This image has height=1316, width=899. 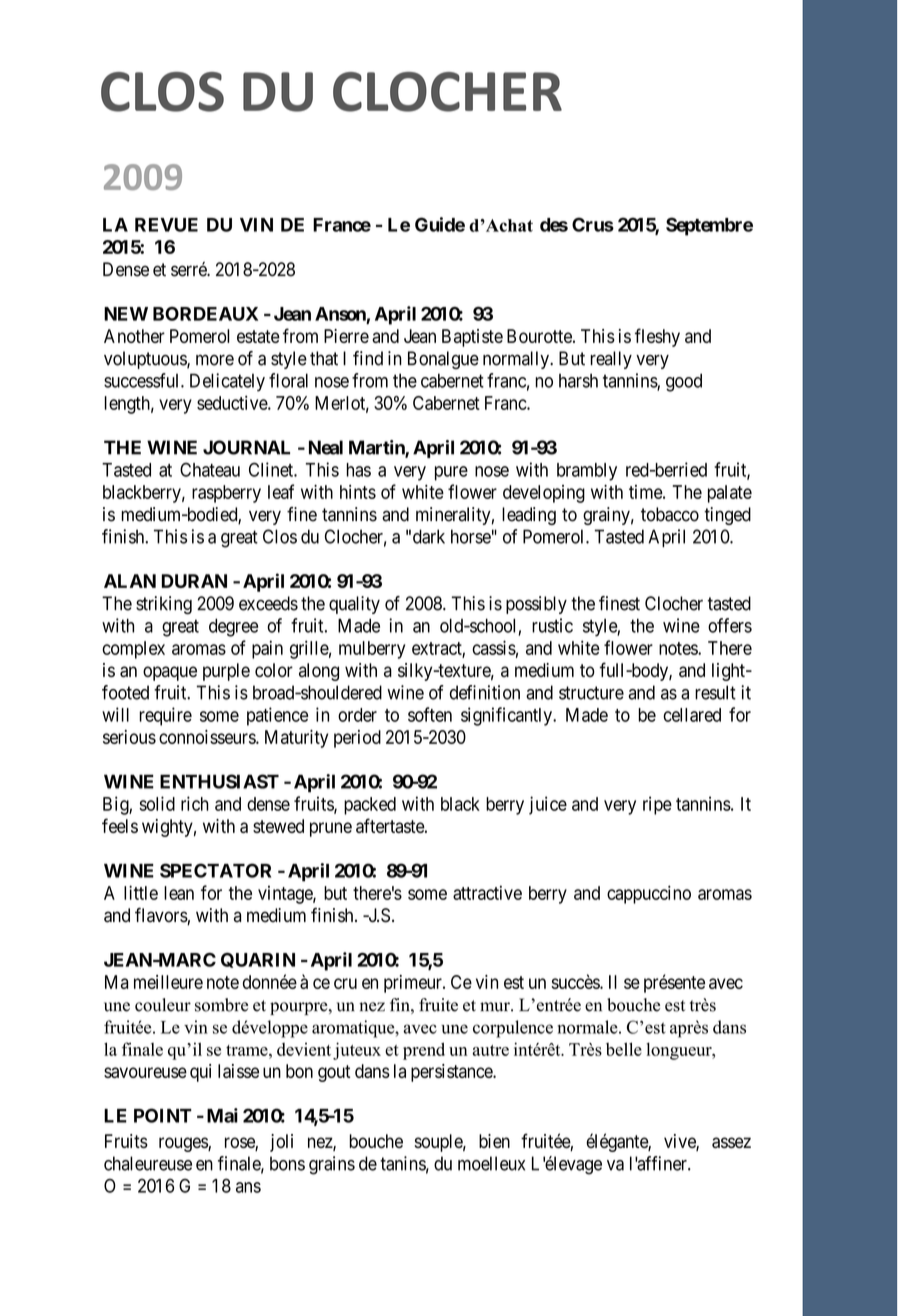 What do you see at coordinates (166, 225) in the image?
I see `REVUE` at bounding box center [166, 225].
